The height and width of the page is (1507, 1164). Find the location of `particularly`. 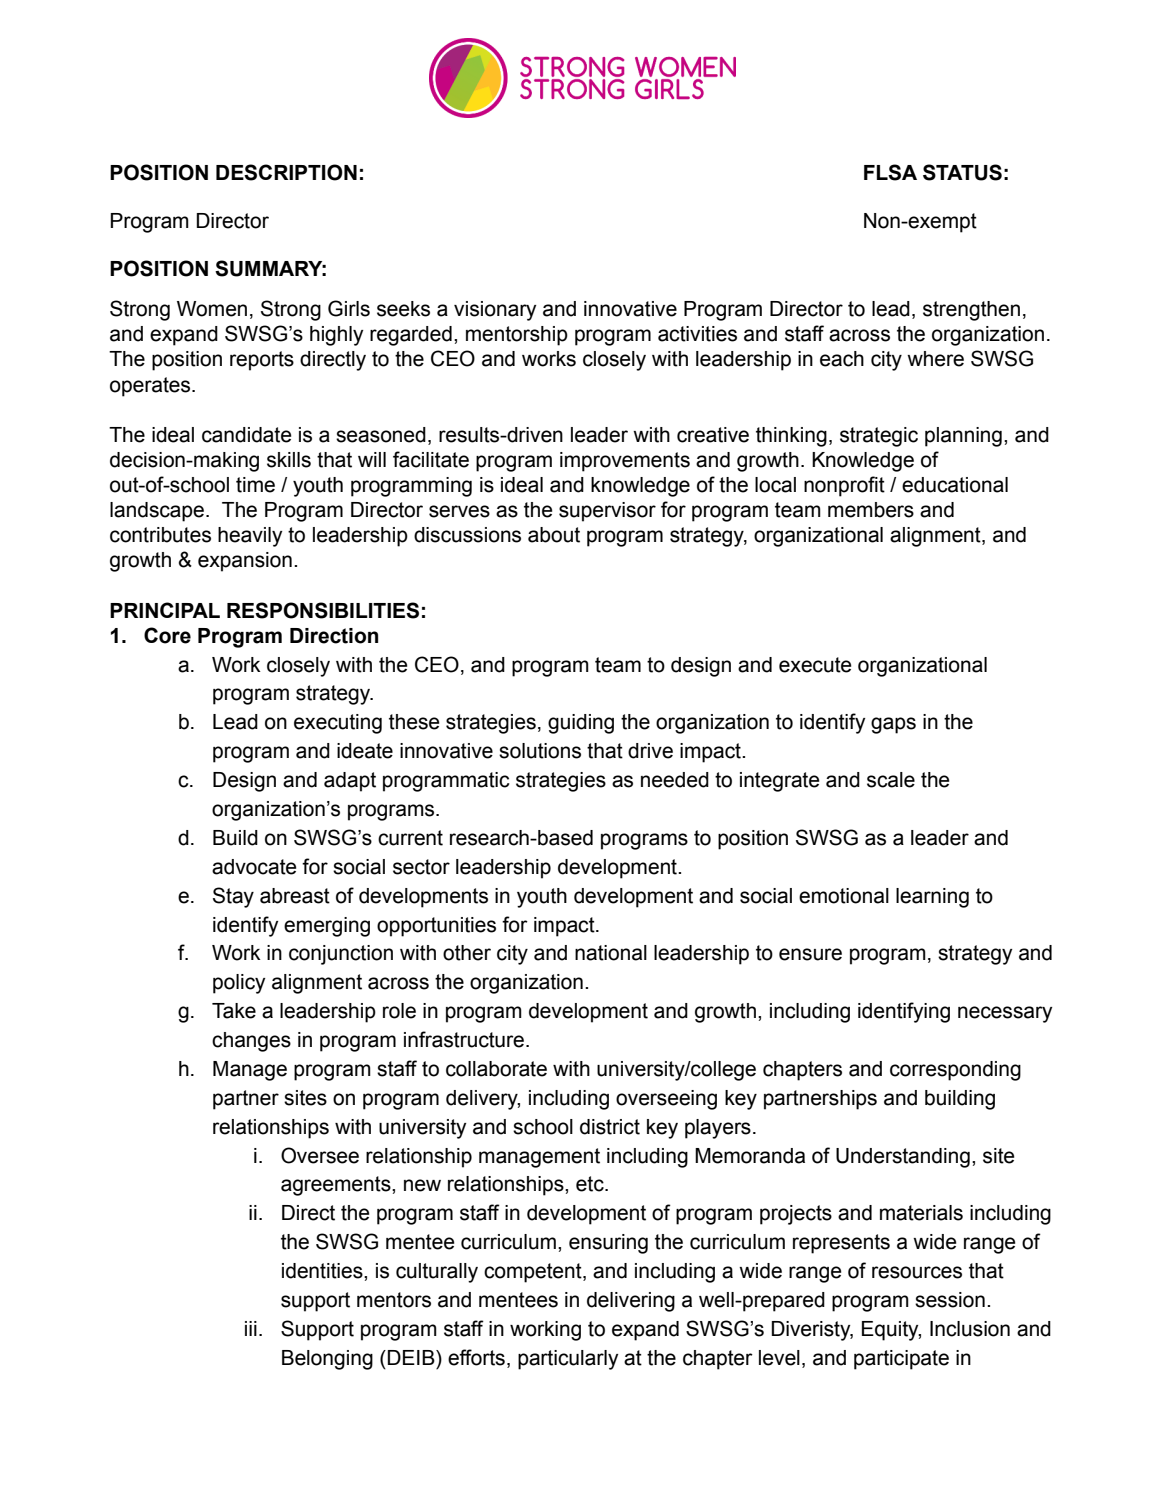

particularly is located at coordinates (568, 1360).
